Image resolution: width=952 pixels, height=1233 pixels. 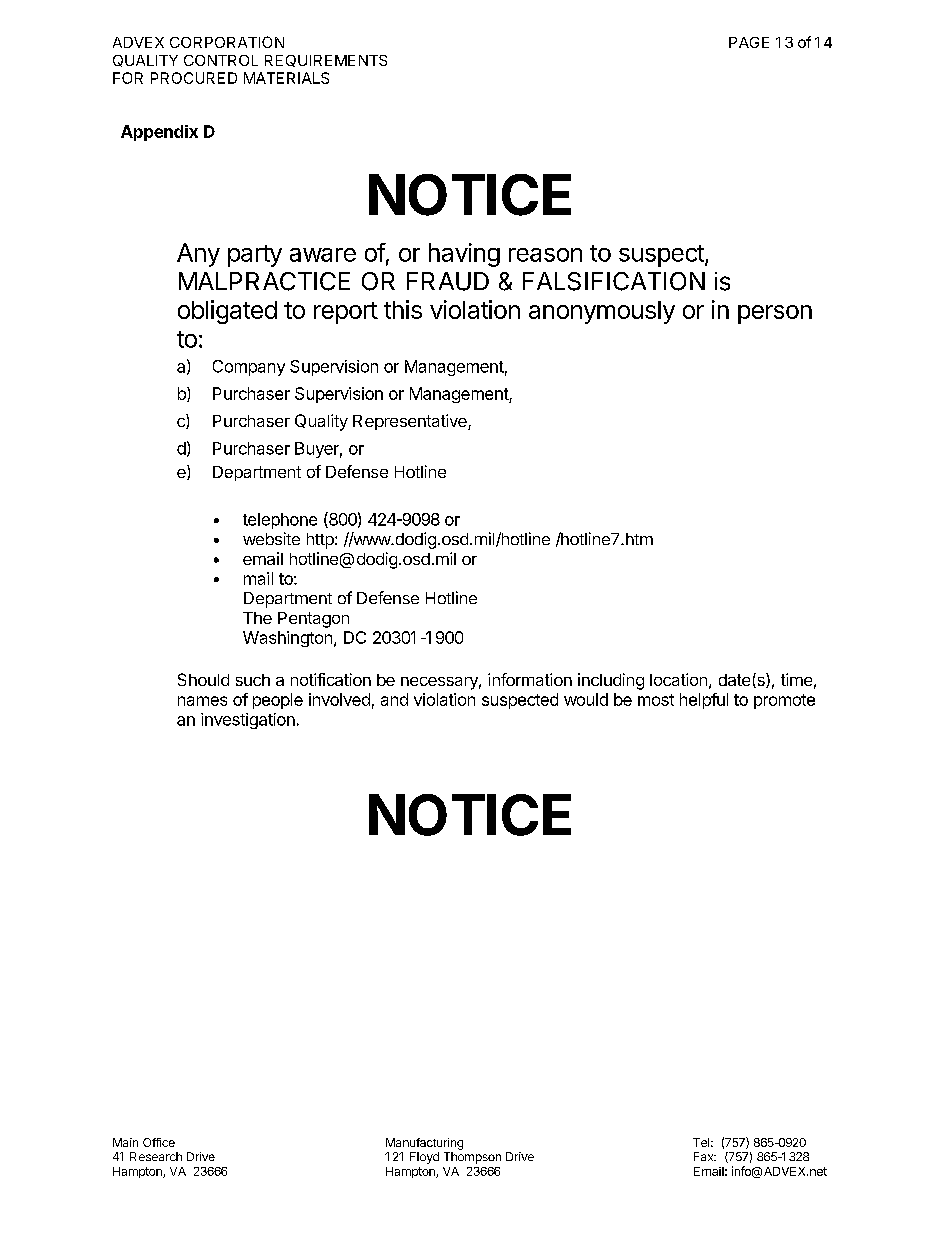 I want to click on REQUIREMENTS, so click(x=326, y=61).
